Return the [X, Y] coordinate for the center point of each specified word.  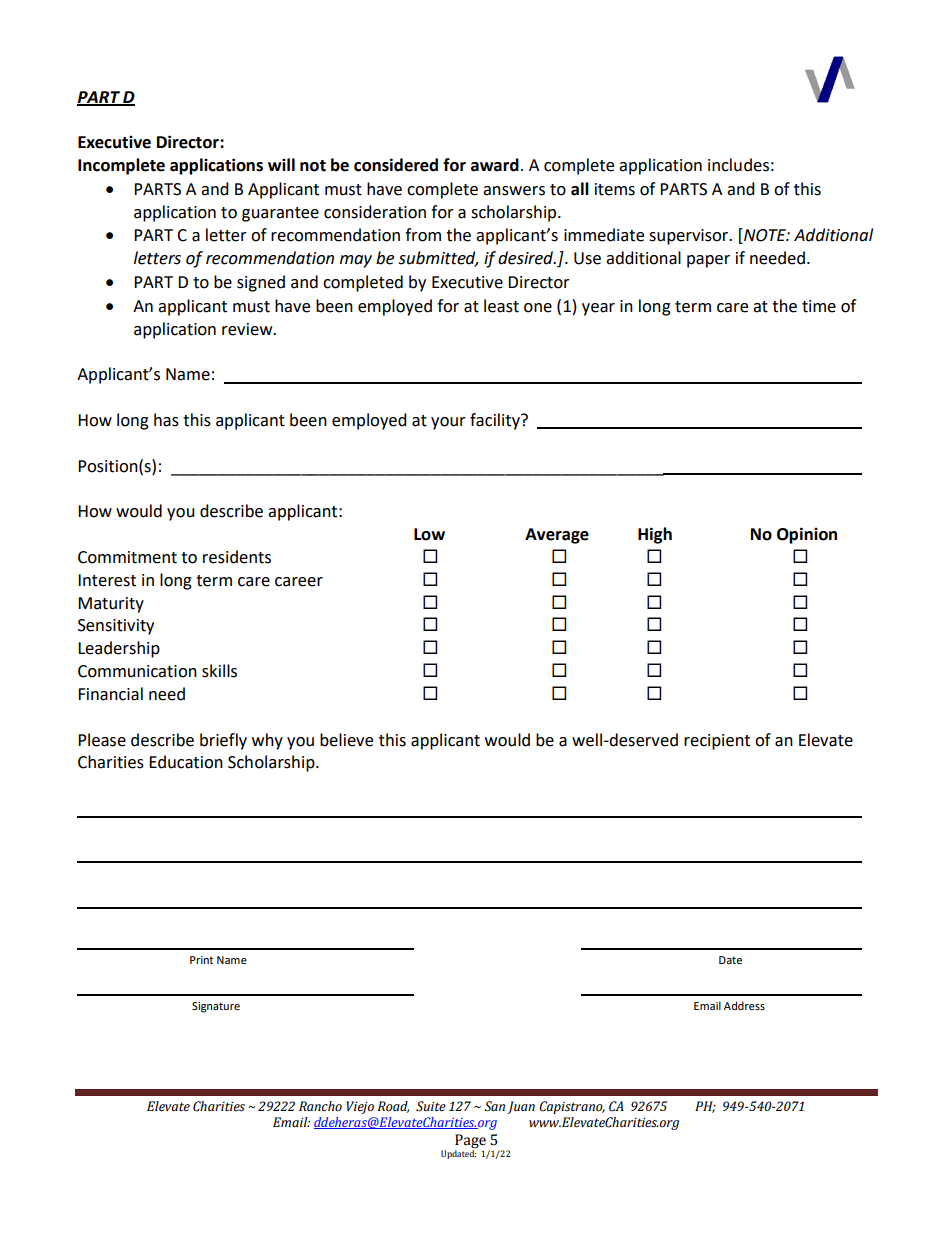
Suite [431, 1106]
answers [514, 191]
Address [744, 1005]
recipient [717, 742]
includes [738, 165]
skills [219, 671]
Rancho [320, 1106]
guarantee [280, 214]
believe [346, 740]
